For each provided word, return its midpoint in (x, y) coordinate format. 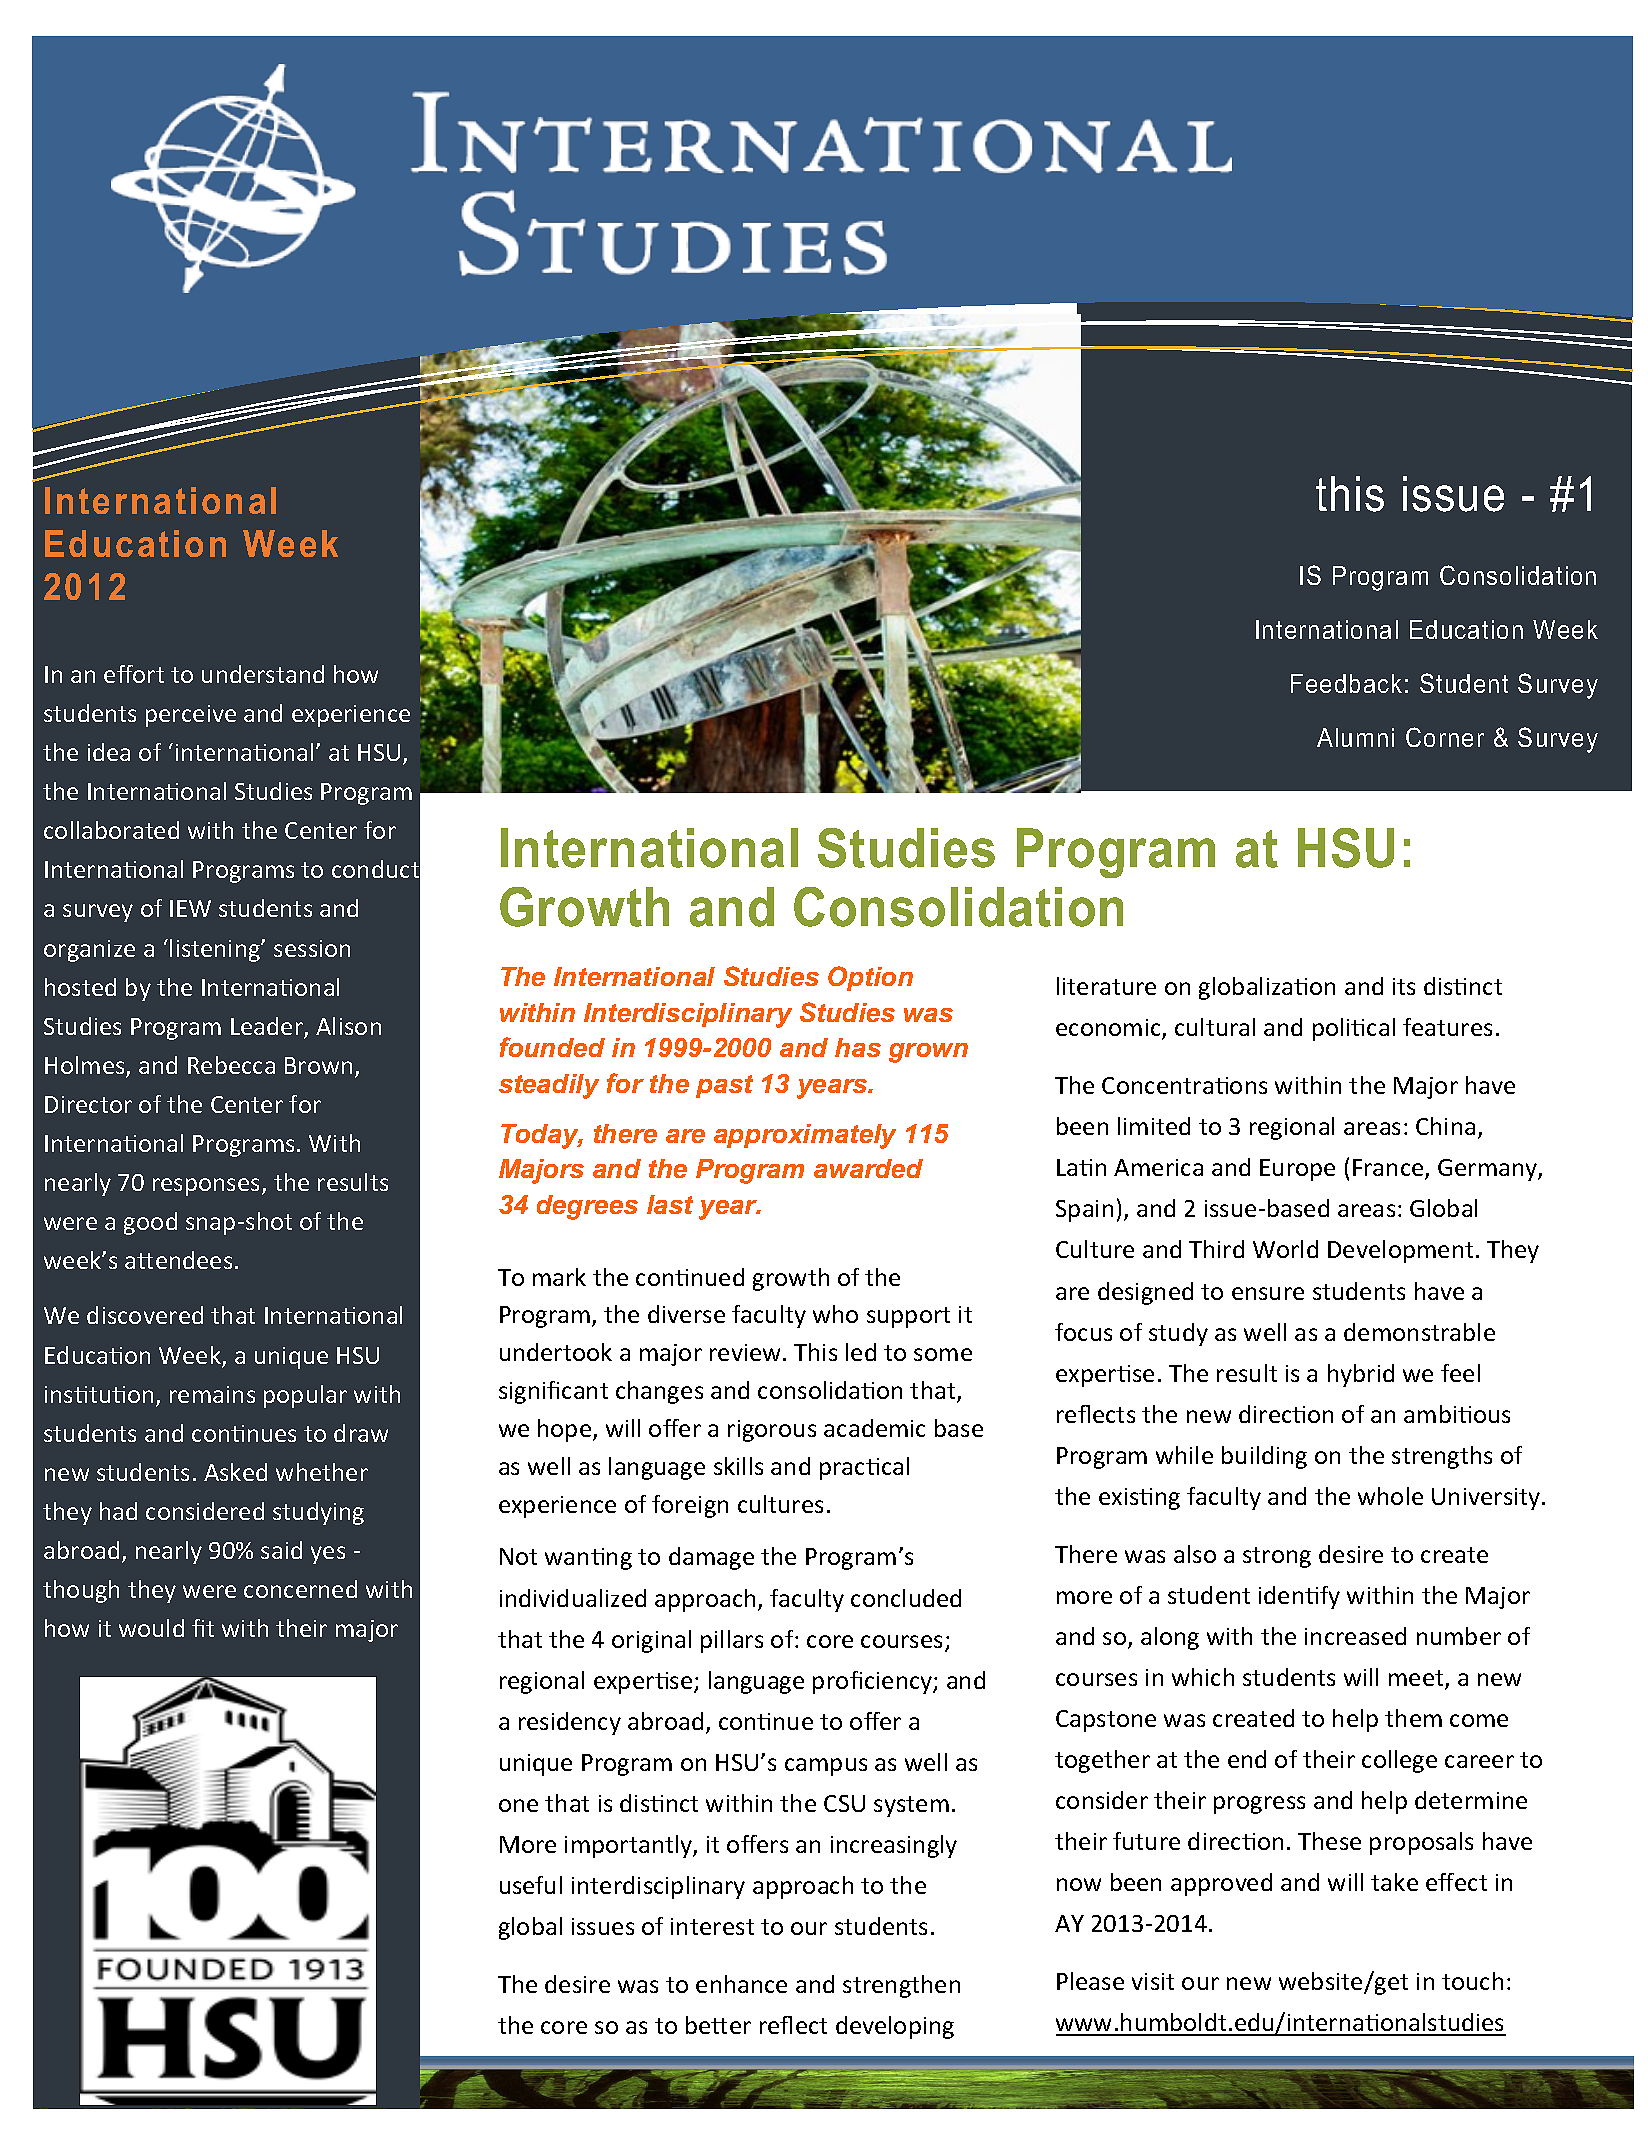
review (747, 1352)
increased (1355, 1636)
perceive (191, 716)
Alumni (1355, 737)
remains (212, 1394)
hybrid (1361, 1375)
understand (263, 674)
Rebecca (231, 1065)
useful (531, 1885)
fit (203, 1628)
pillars (732, 1641)
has (858, 1047)
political (1354, 1029)
